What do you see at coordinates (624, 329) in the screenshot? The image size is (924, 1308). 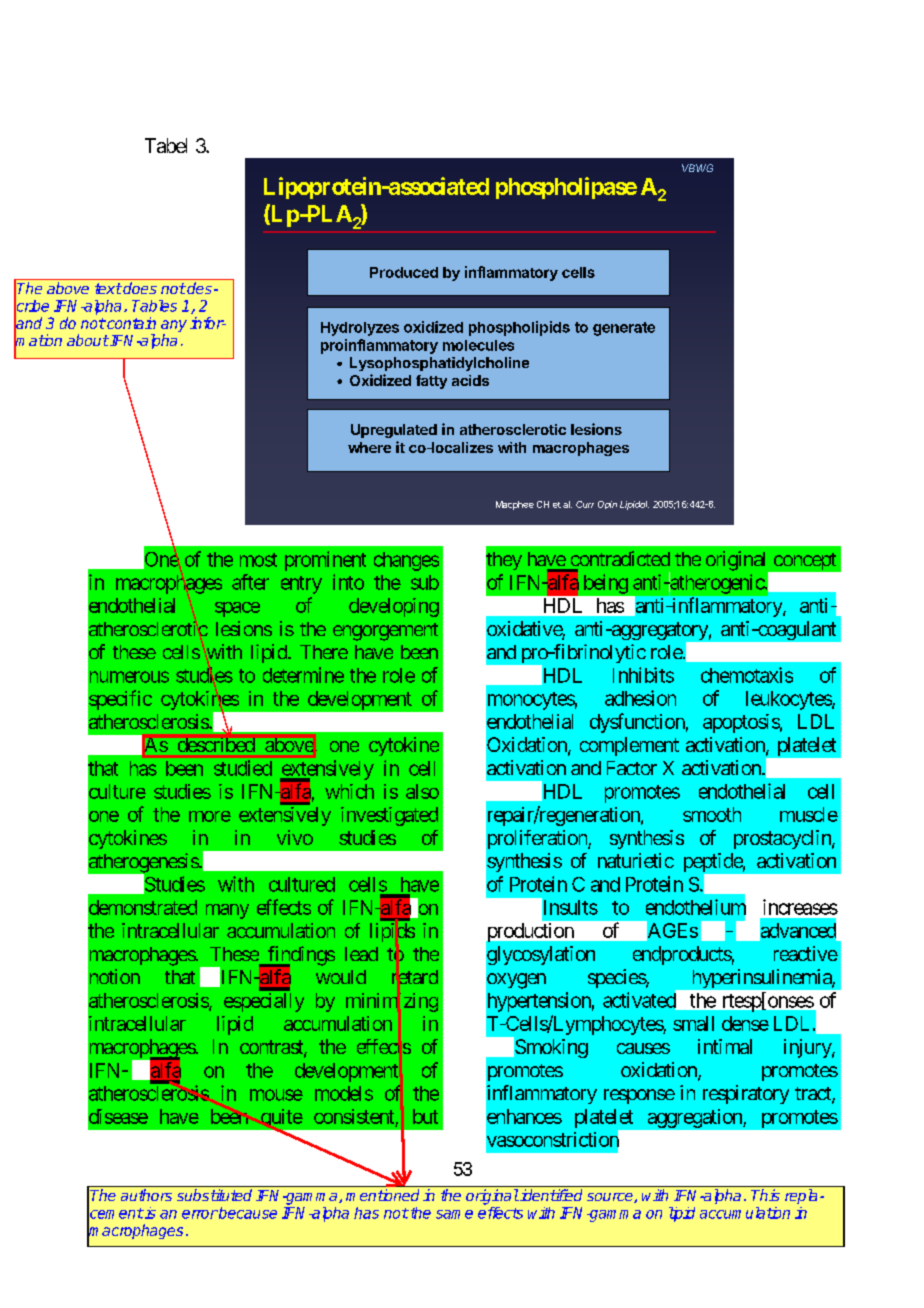 I see `generate` at bounding box center [624, 329].
